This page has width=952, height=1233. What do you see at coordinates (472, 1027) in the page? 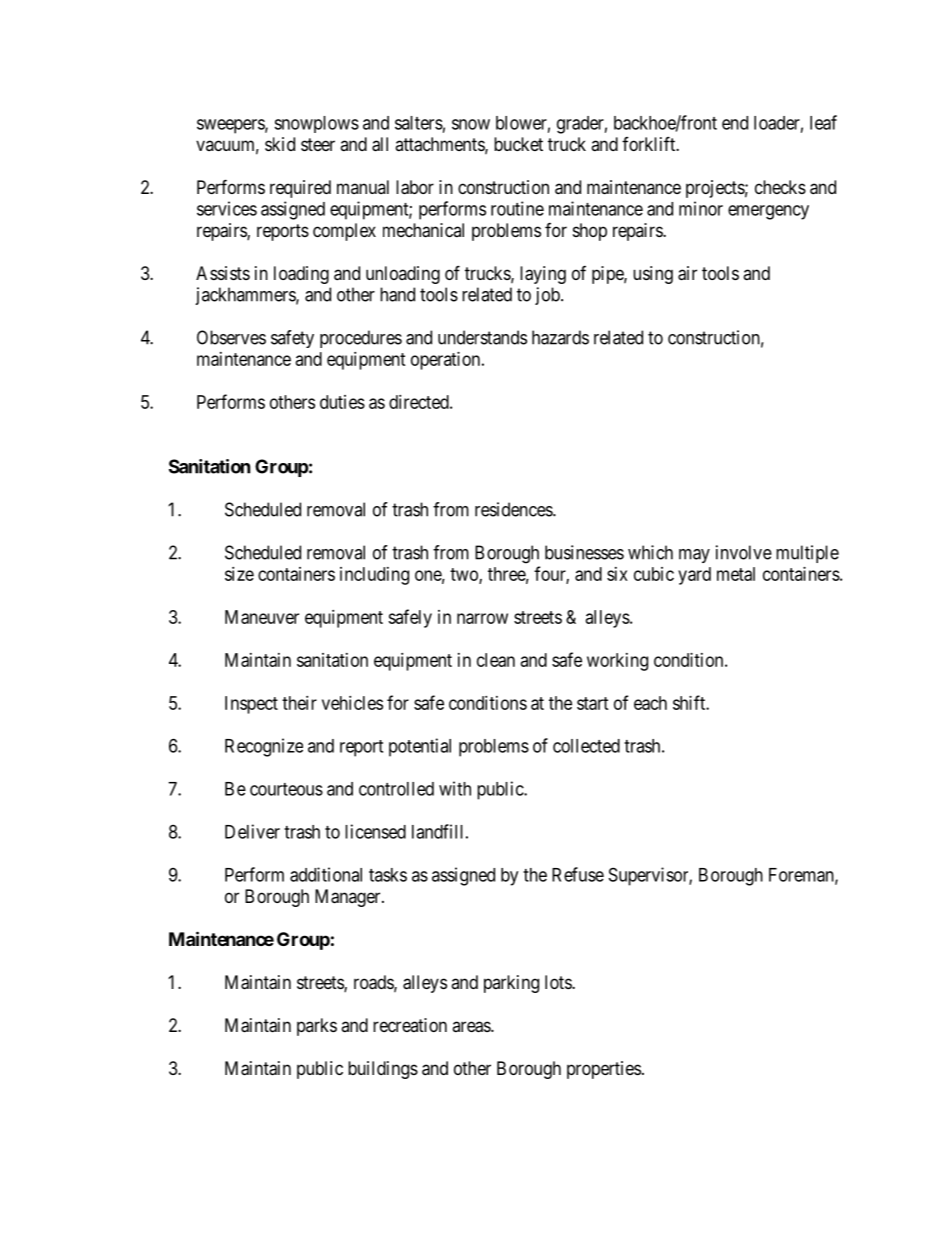
I see `areas` at bounding box center [472, 1027].
